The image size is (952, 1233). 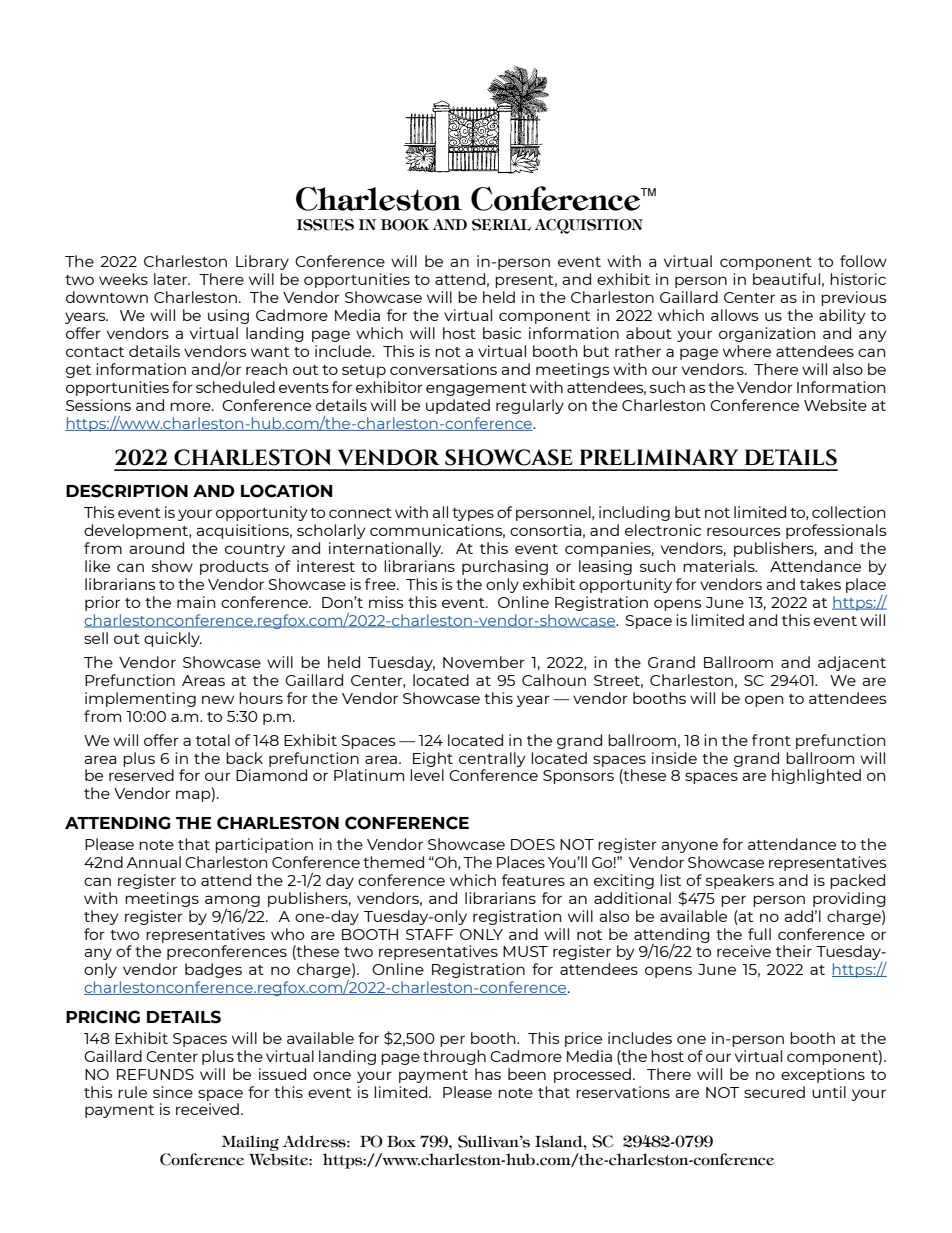 What do you see at coordinates (127, 491) in the screenshot?
I see `DESCRIPTION` at bounding box center [127, 491].
